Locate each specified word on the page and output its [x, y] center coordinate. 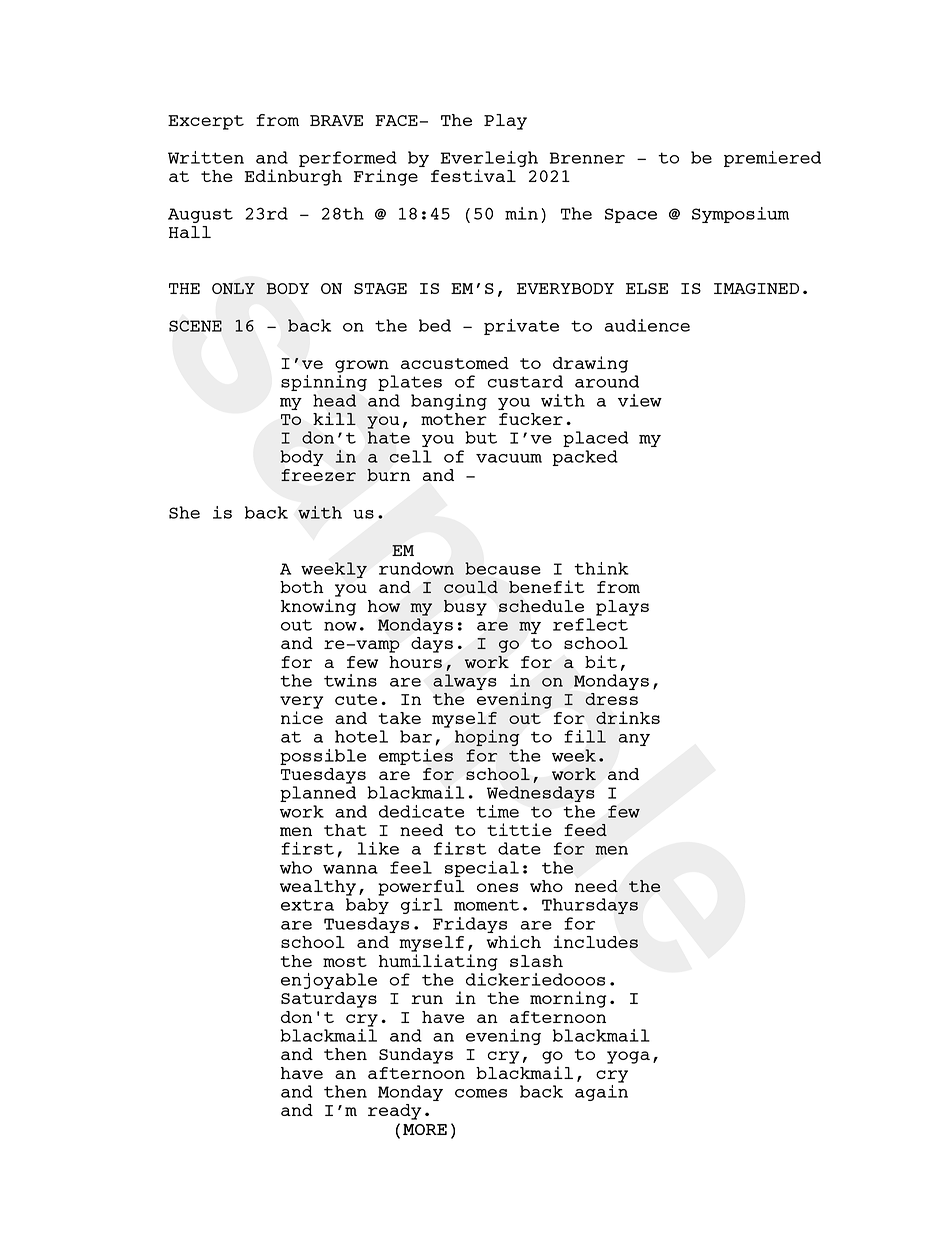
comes [481, 1093]
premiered [772, 159]
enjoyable [329, 981]
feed [585, 830]
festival [473, 175]
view [640, 400]
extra [307, 905]
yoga [628, 1057]
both [302, 587]
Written [206, 157]
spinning [324, 383]
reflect [590, 624]
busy [465, 608]
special [482, 869]
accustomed [455, 363]
